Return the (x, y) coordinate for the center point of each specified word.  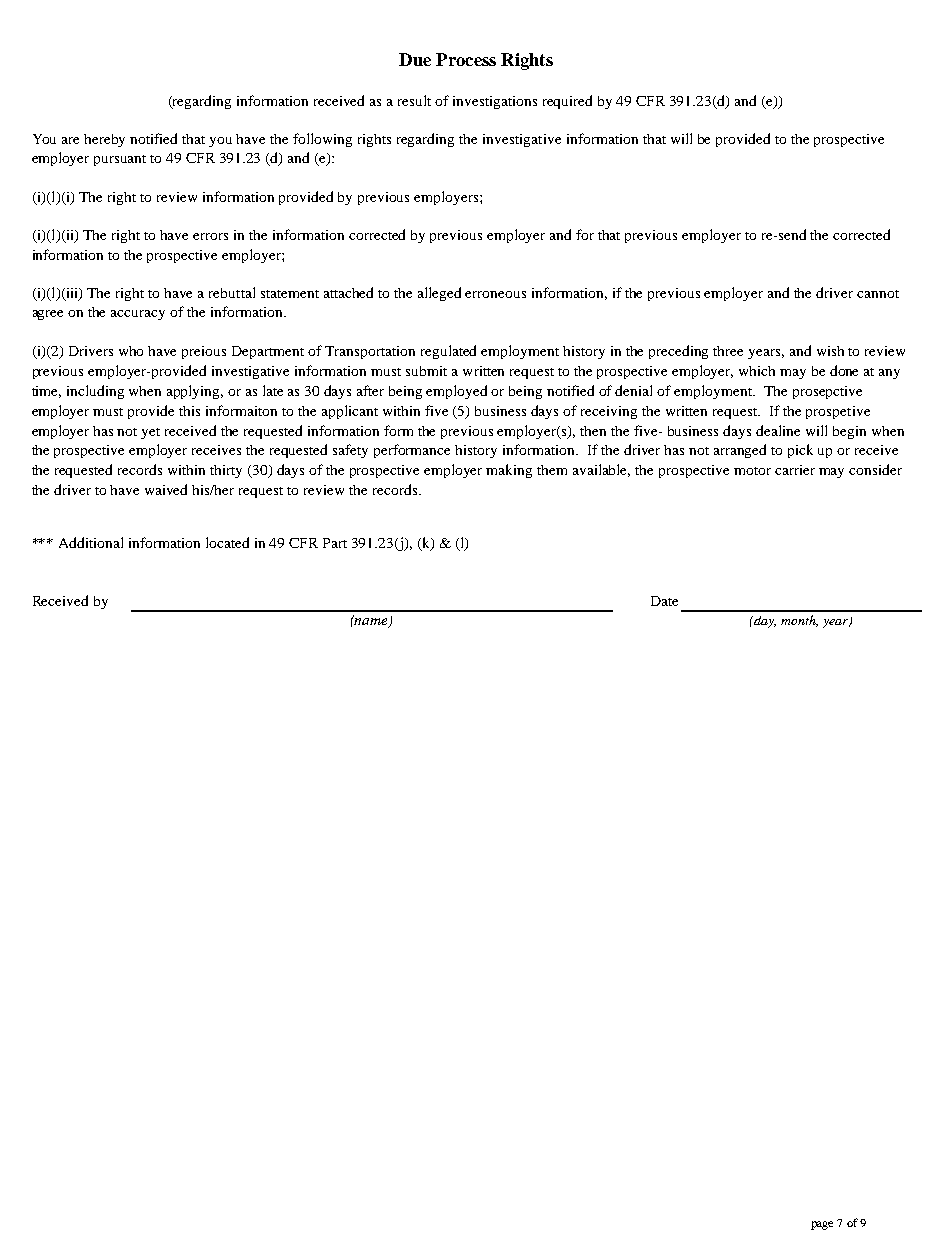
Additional (91, 542)
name (371, 622)
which (757, 371)
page (822, 1225)
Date (664, 601)
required (567, 102)
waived (166, 489)
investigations (495, 102)
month (799, 621)
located (227, 542)
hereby (104, 140)
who (131, 351)
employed (456, 392)
